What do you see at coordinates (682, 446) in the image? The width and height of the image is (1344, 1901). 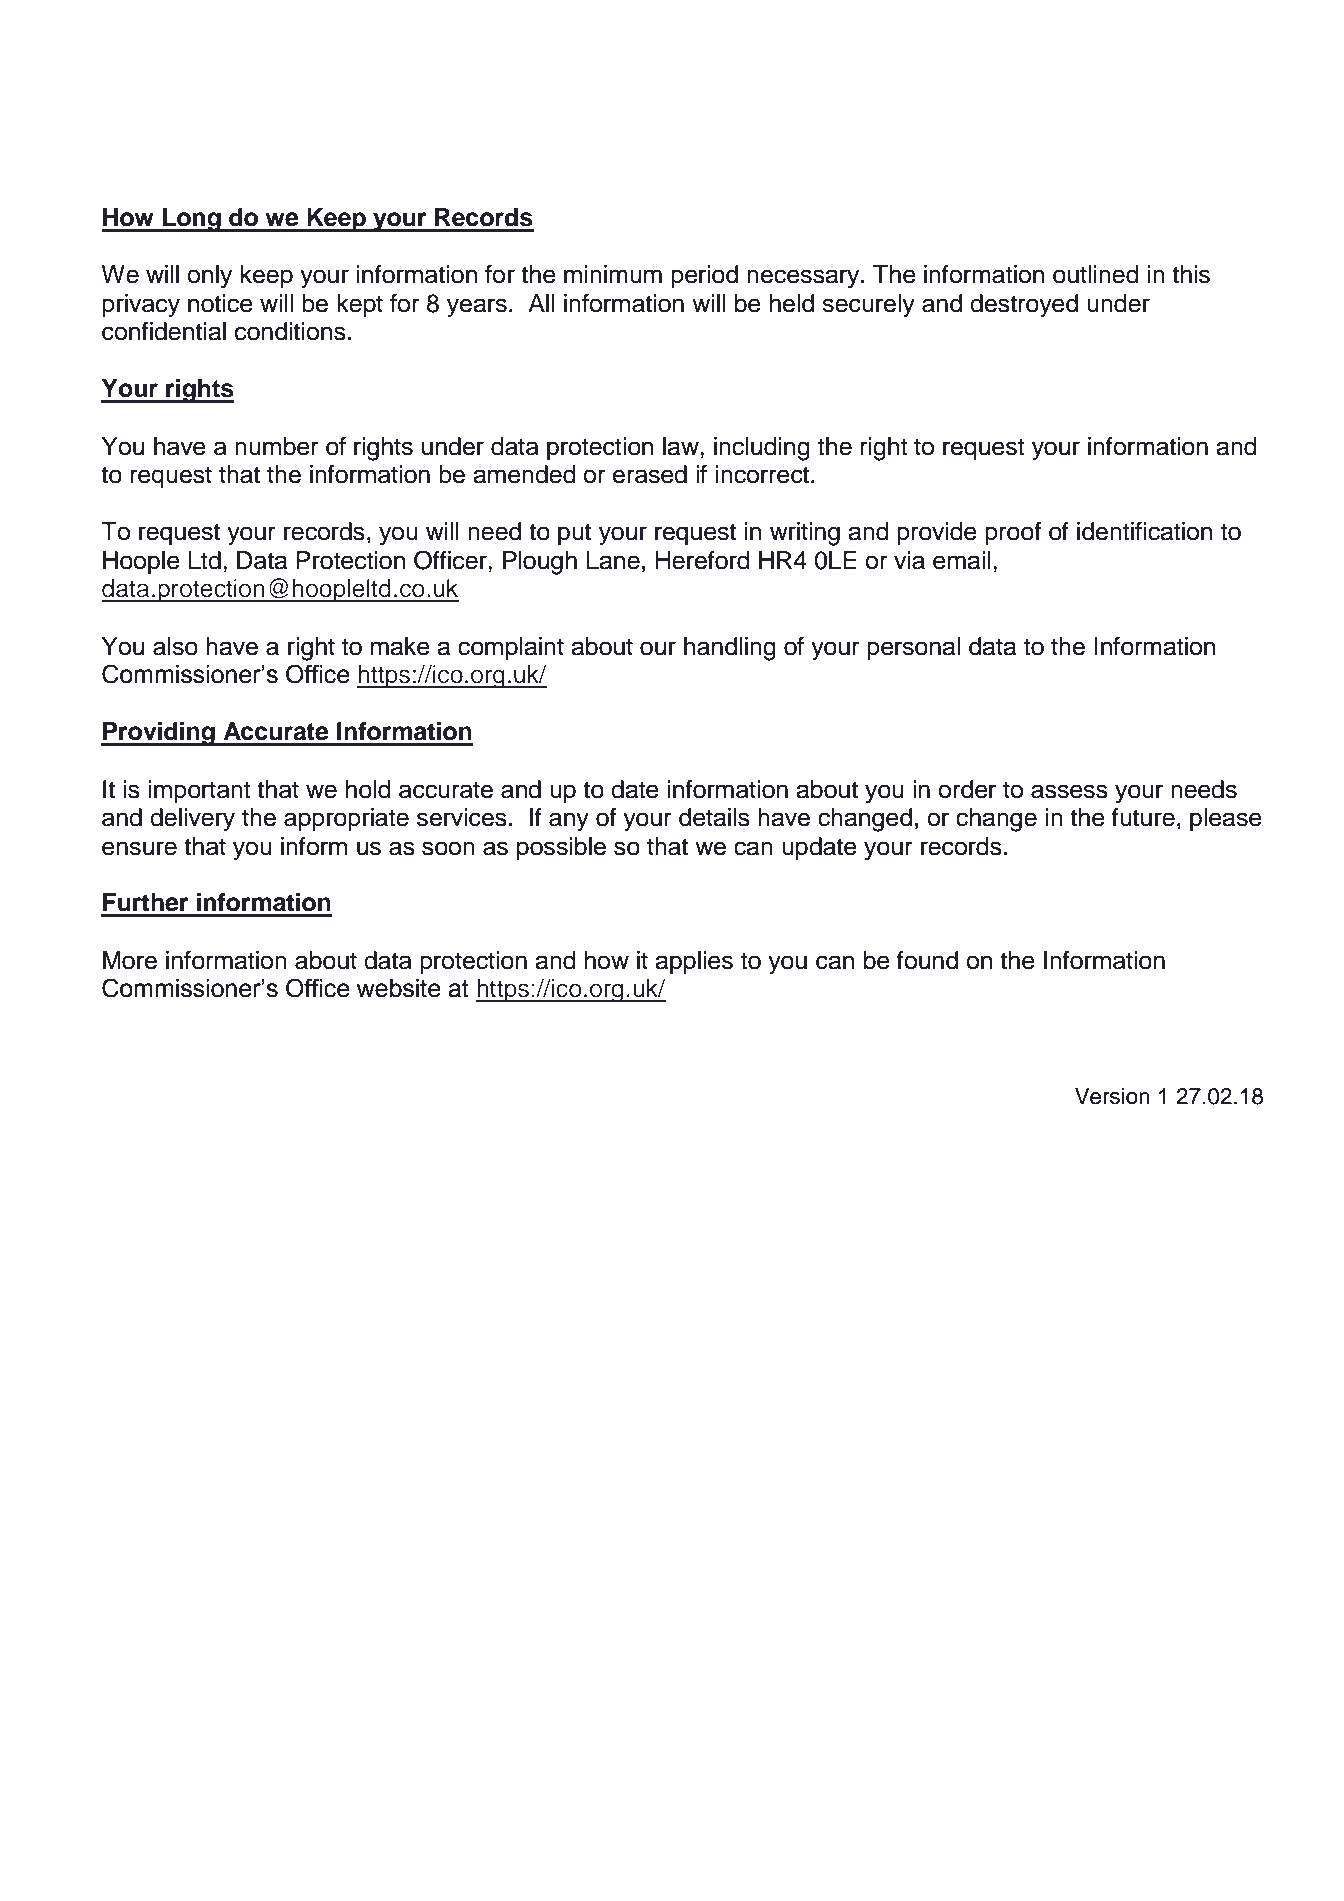 I see `law` at bounding box center [682, 446].
